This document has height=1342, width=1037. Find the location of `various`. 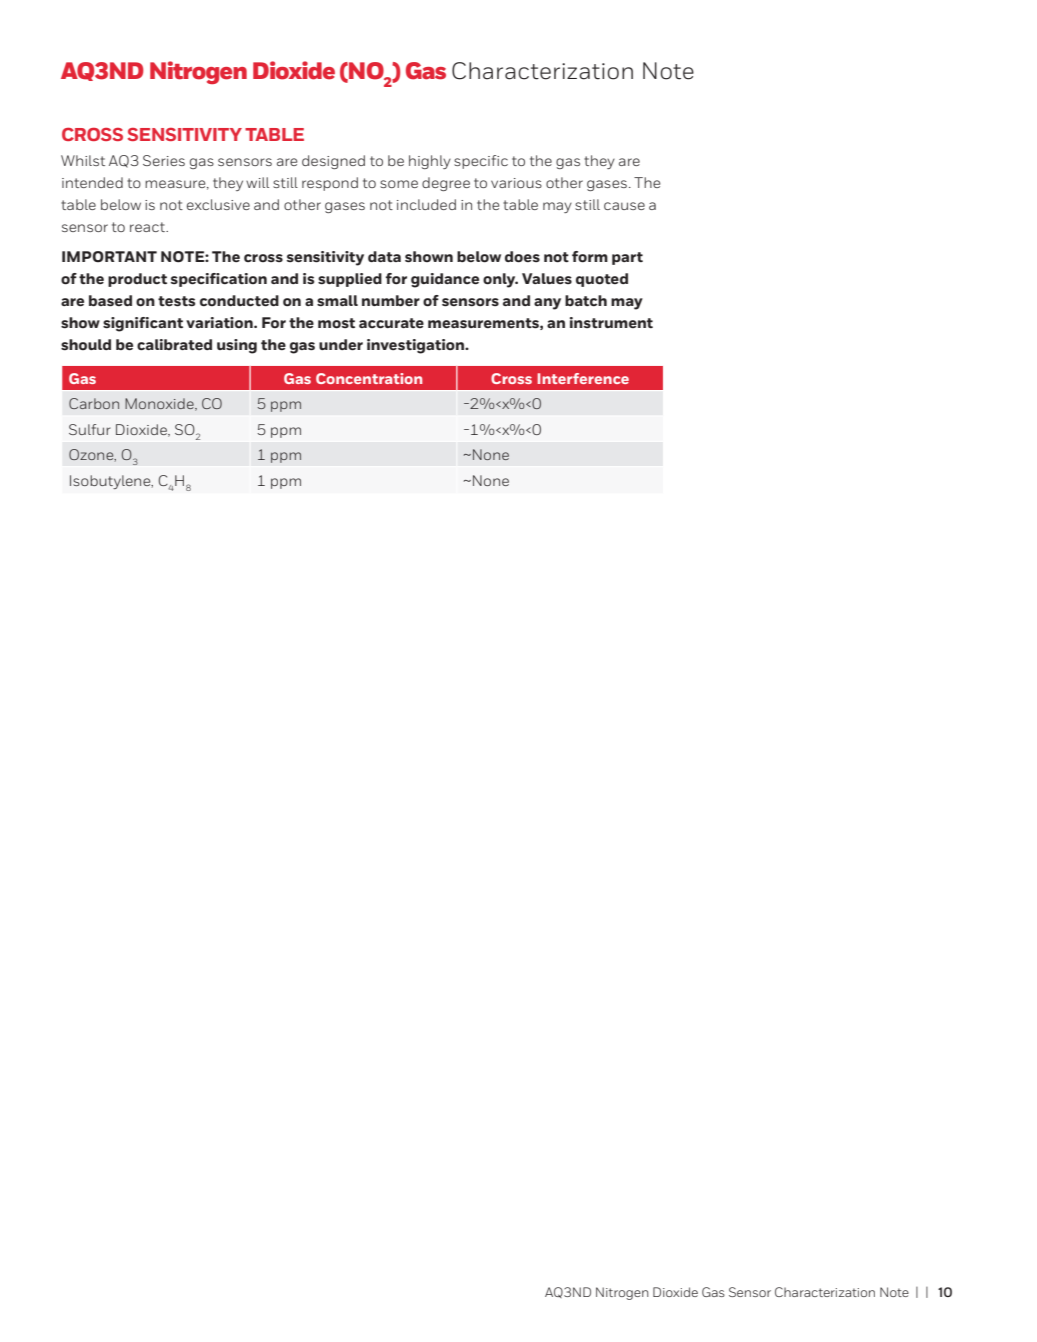

various is located at coordinates (516, 183).
